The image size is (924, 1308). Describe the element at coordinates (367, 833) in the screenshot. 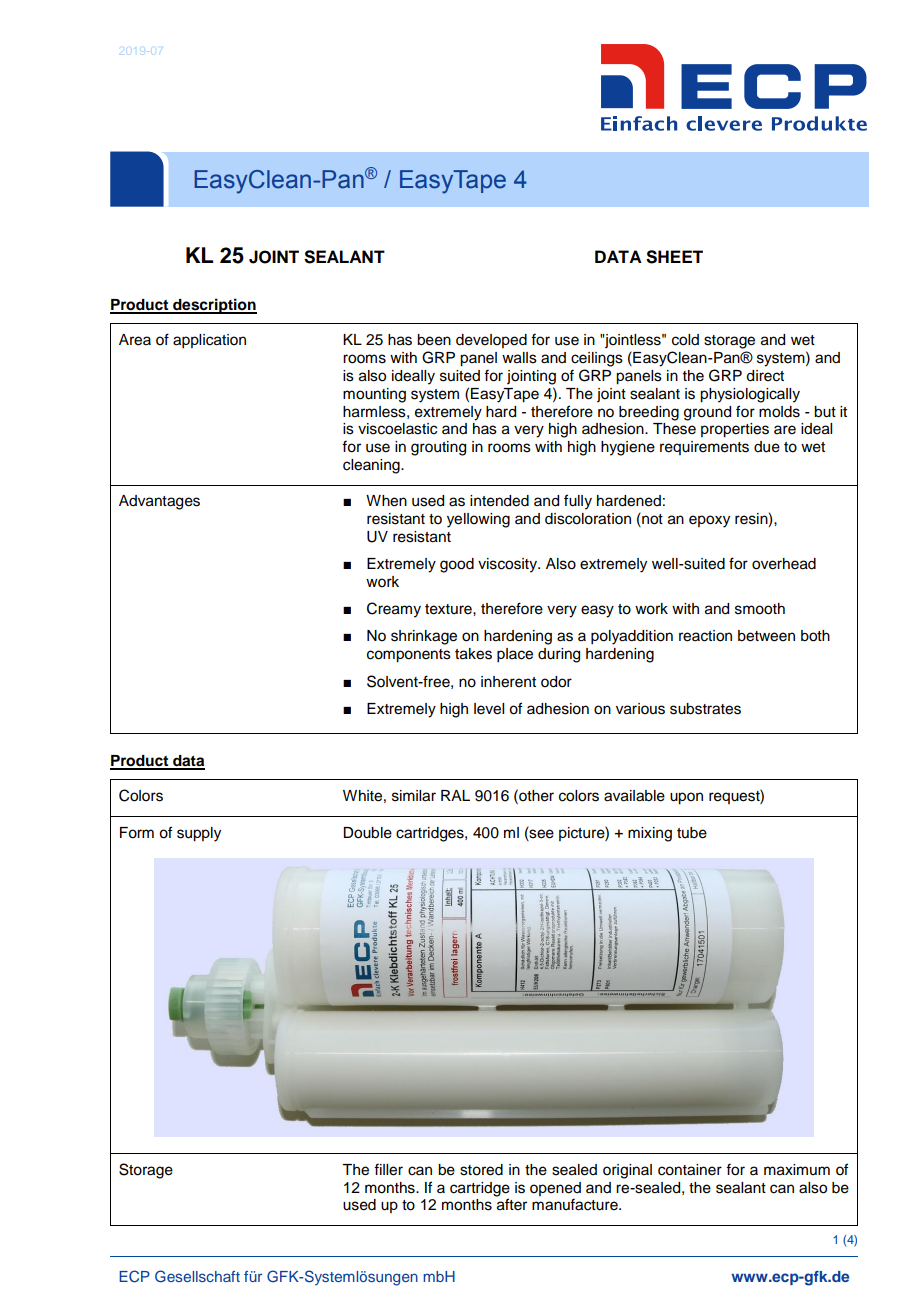

I see `Double` at that location.
